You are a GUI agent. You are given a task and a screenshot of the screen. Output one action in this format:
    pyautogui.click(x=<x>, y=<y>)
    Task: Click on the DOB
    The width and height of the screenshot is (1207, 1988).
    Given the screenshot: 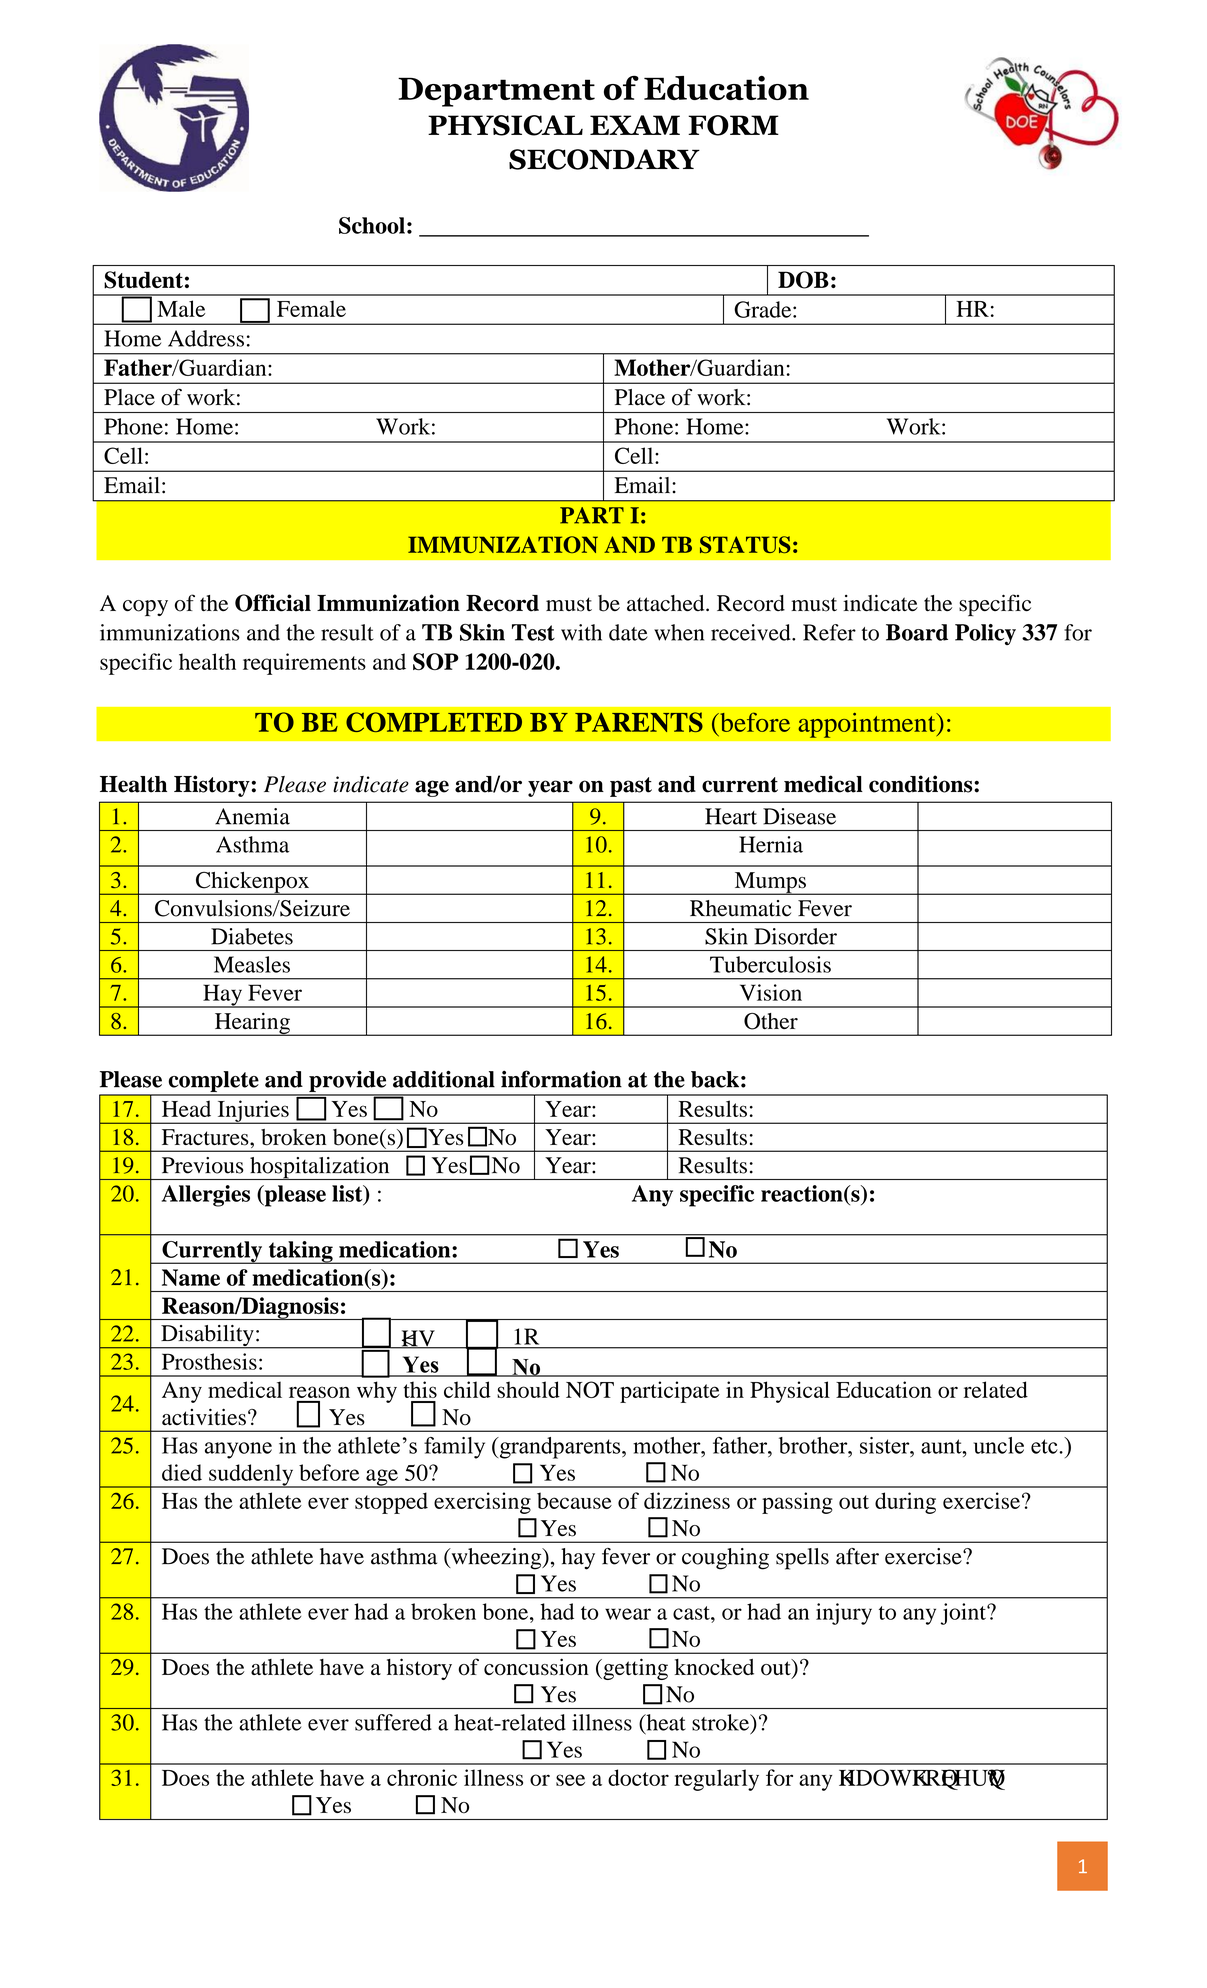 What is the action you would take?
    pyautogui.click(x=803, y=280)
